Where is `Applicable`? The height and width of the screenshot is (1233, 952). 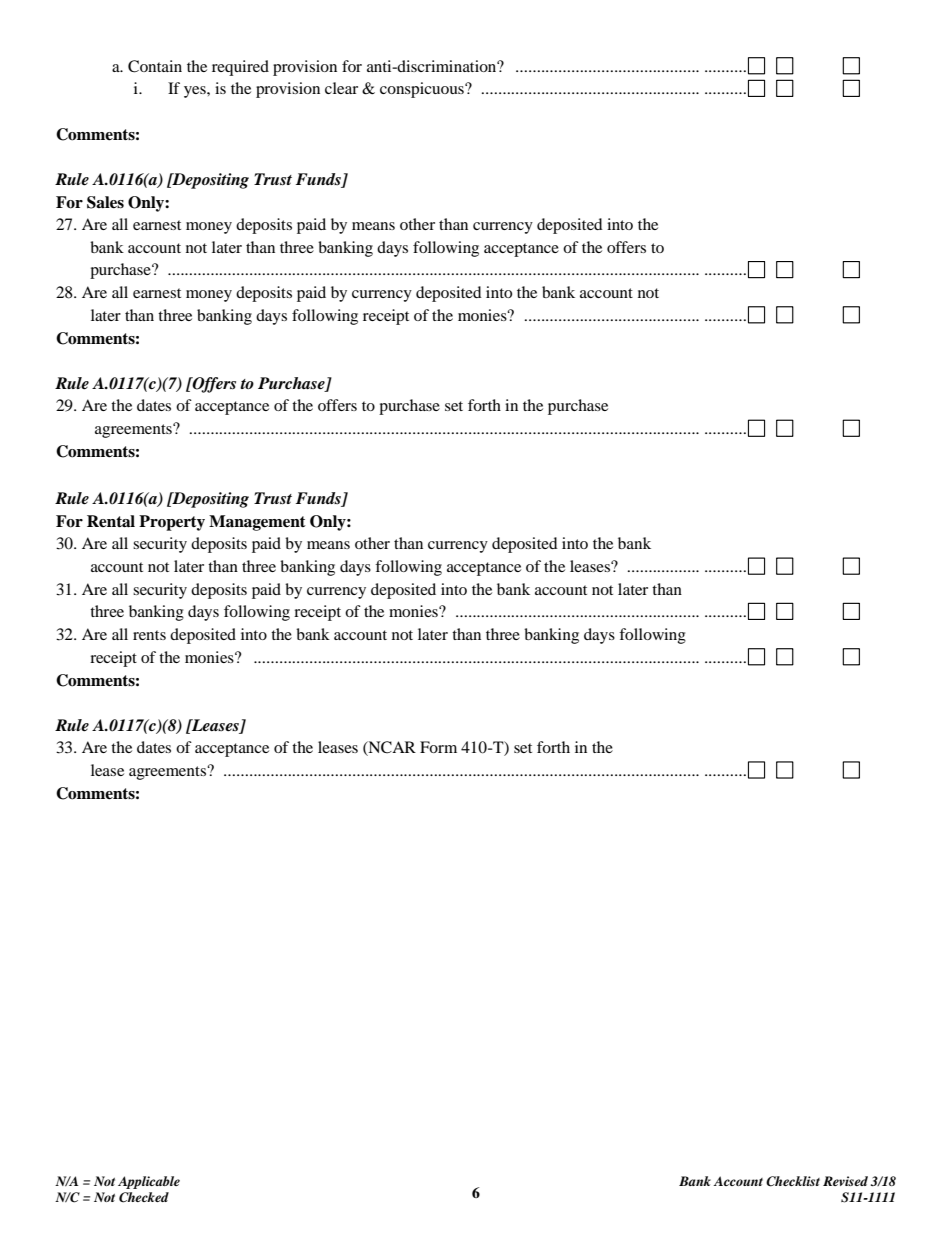
Applicable is located at coordinates (149, 1182).
